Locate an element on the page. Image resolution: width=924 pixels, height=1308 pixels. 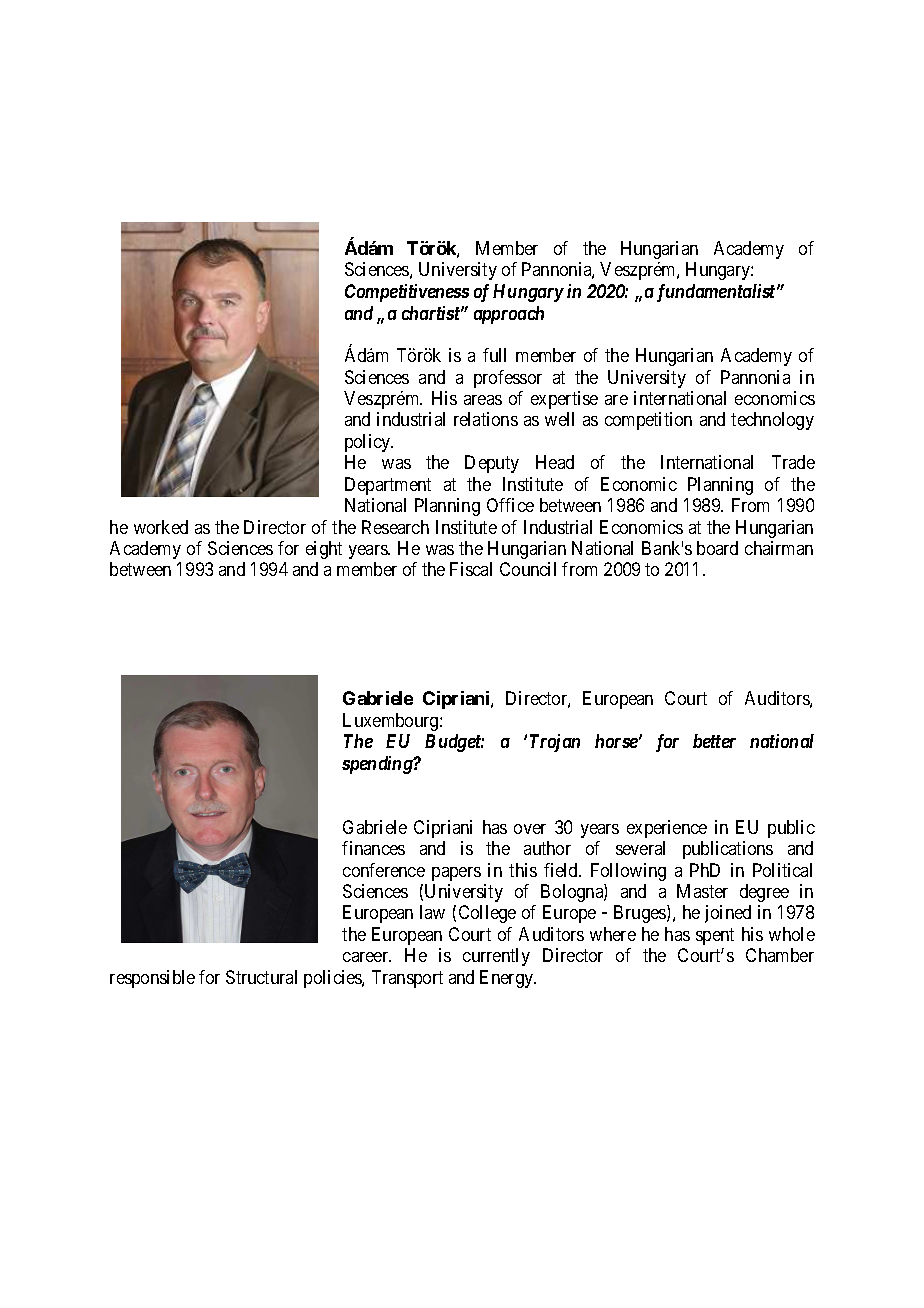
board is located at coordinates (717, 548).
